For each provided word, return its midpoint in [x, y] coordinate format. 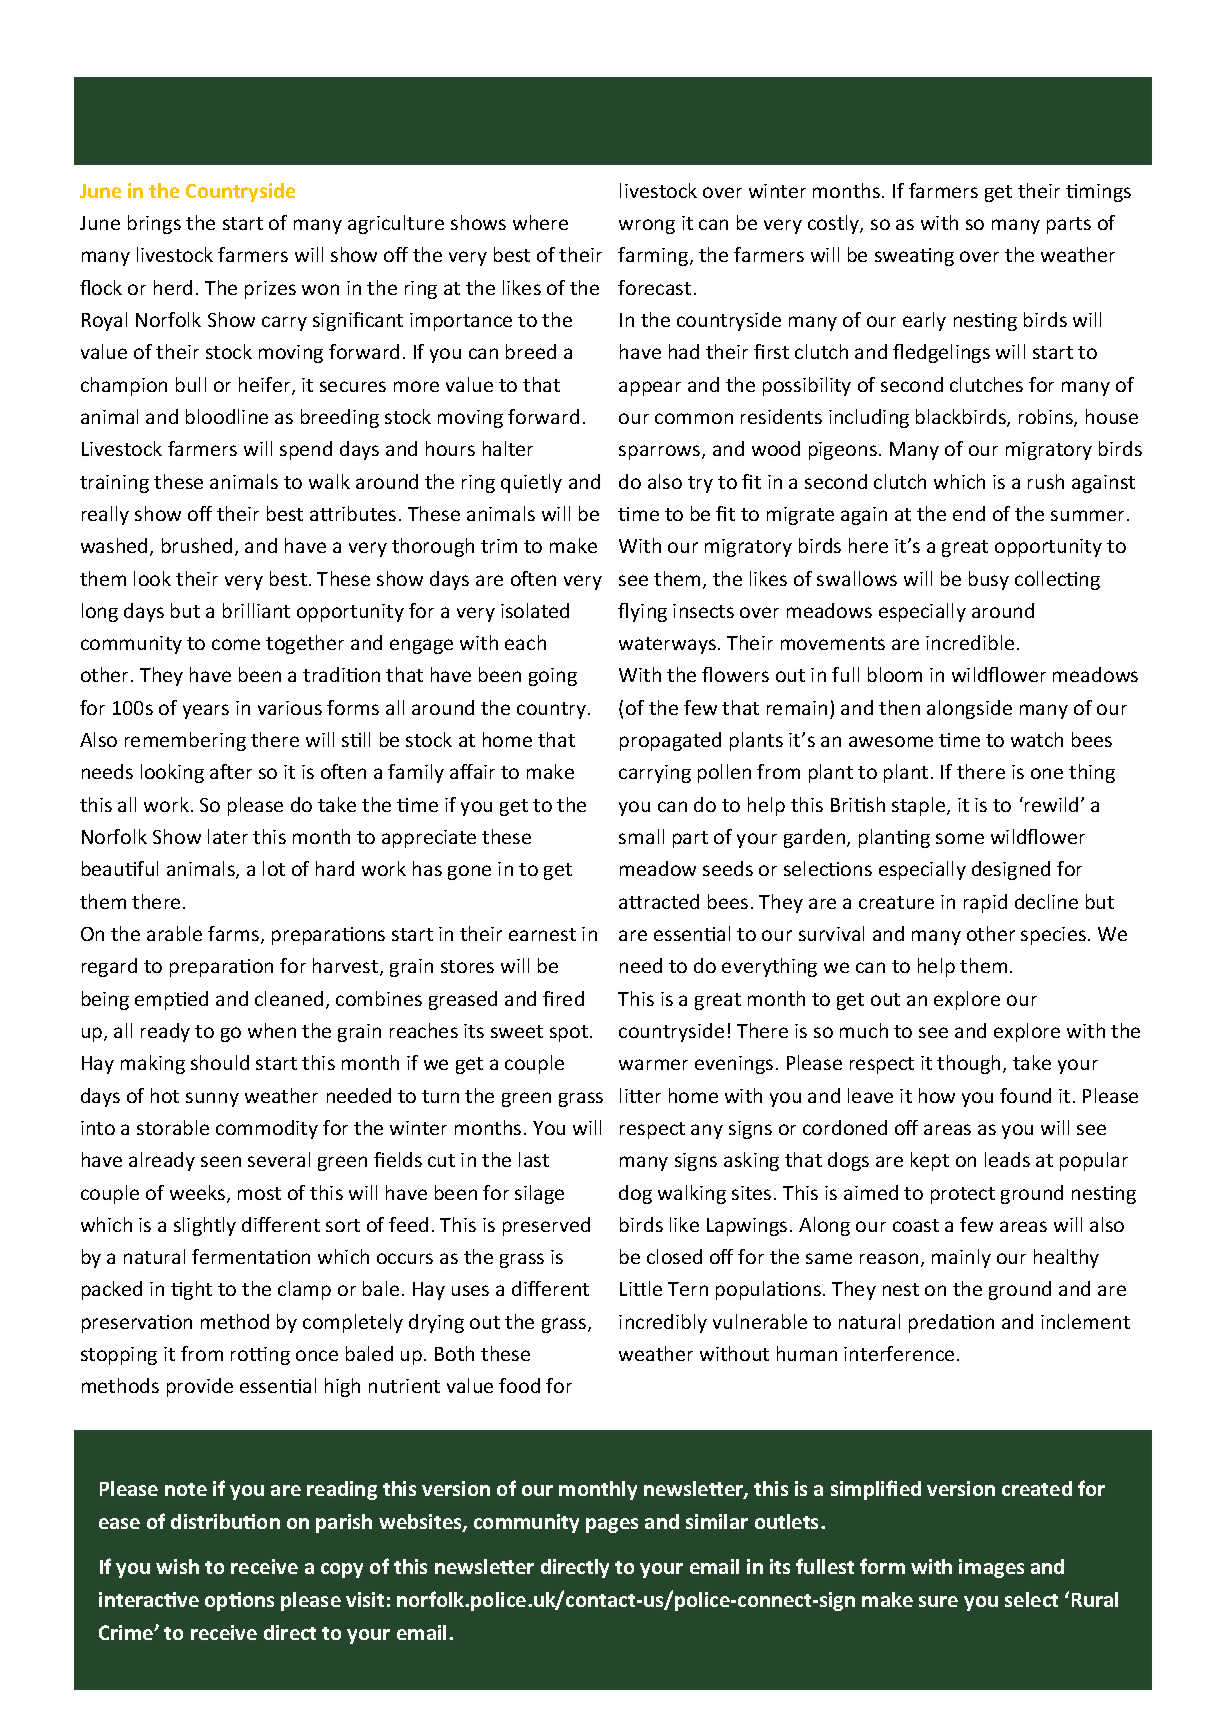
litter [640, 1095]
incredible [970, 642]
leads [1007, 1159]
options [239, 1601]
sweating [914, 257]
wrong [647, 226]
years [206, 711]
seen [221, 1161]
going [553, 677]
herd [173, 287]
